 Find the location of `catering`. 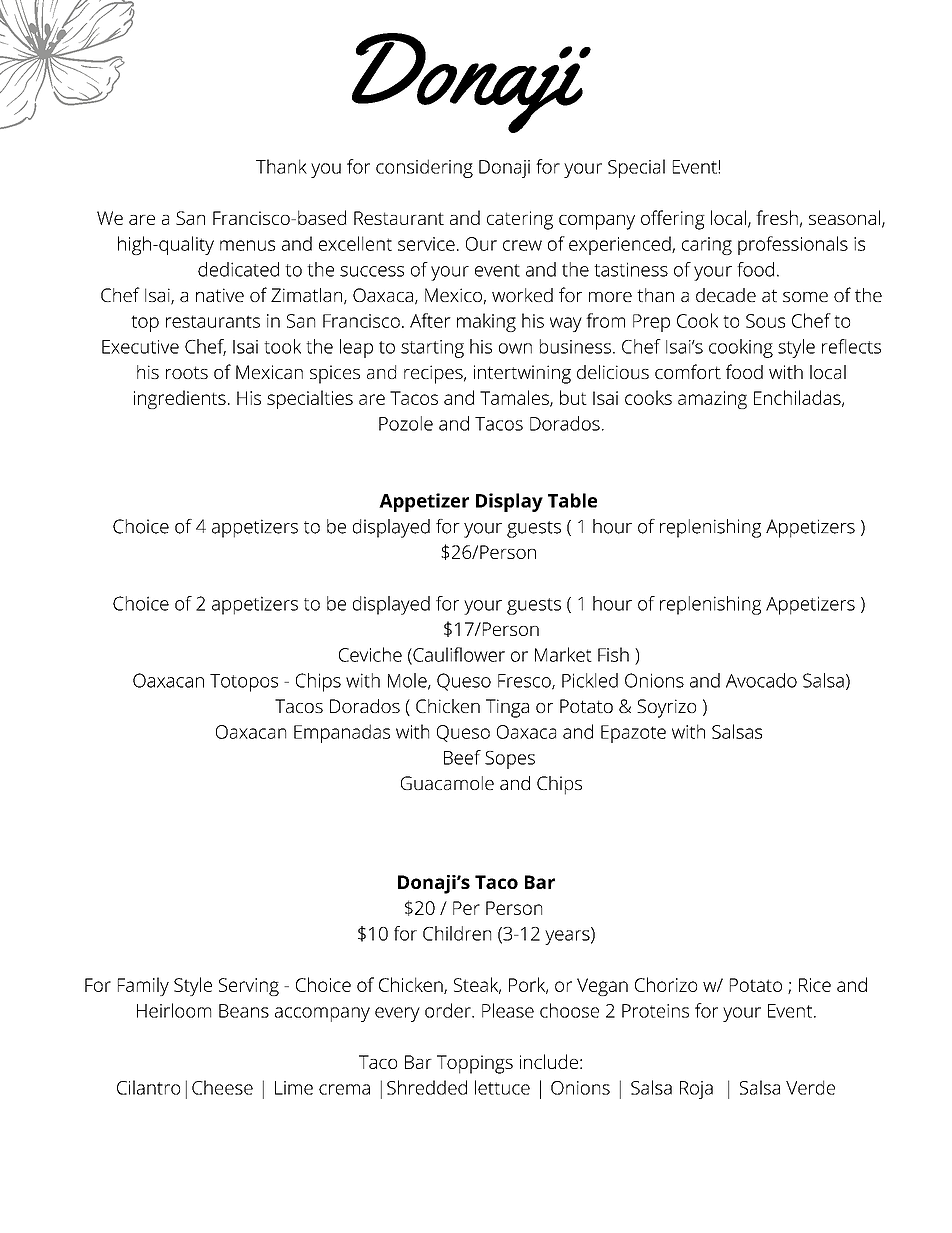

catering is located at coordinates (520, 220).
